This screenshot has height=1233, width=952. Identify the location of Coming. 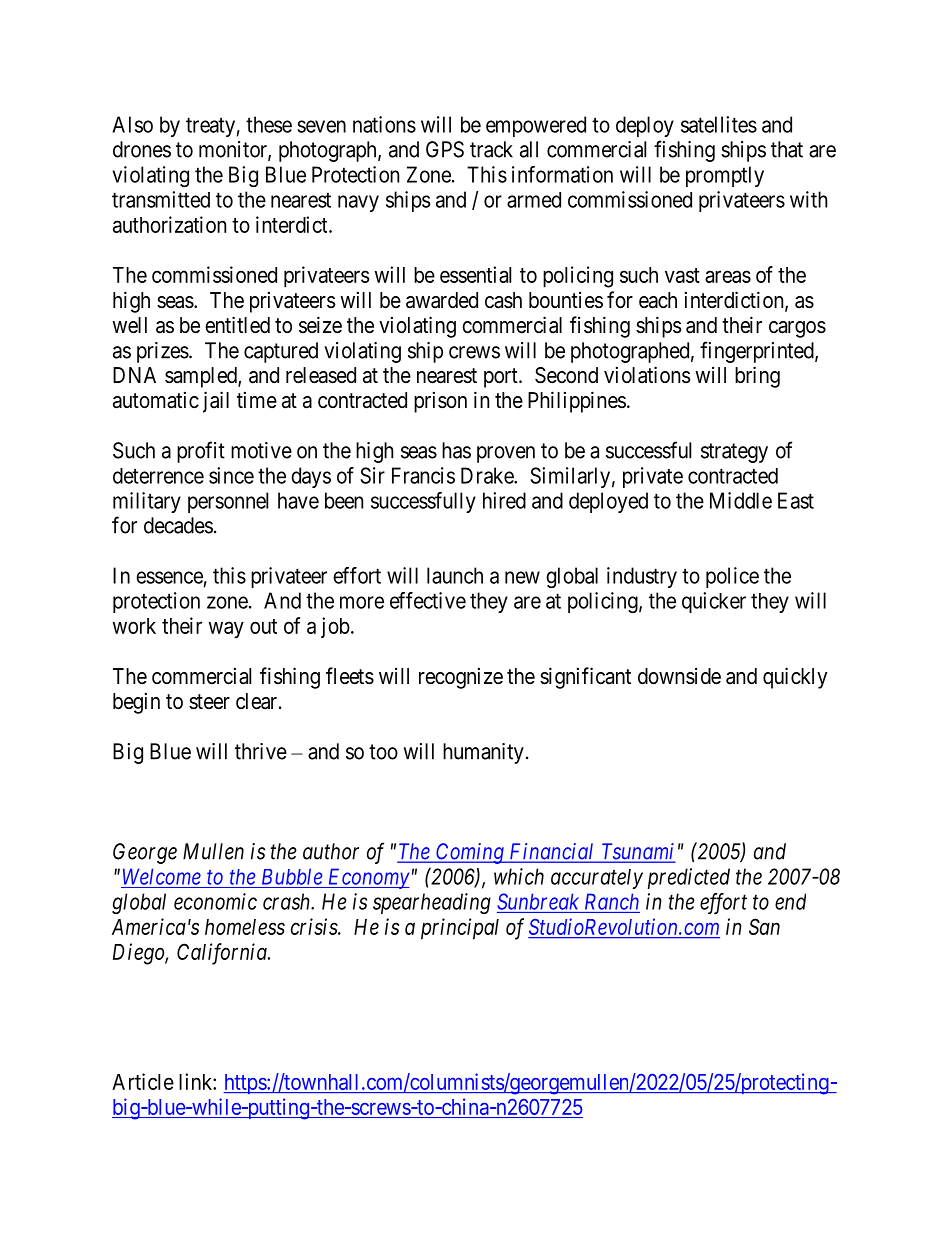
(470, 853).
